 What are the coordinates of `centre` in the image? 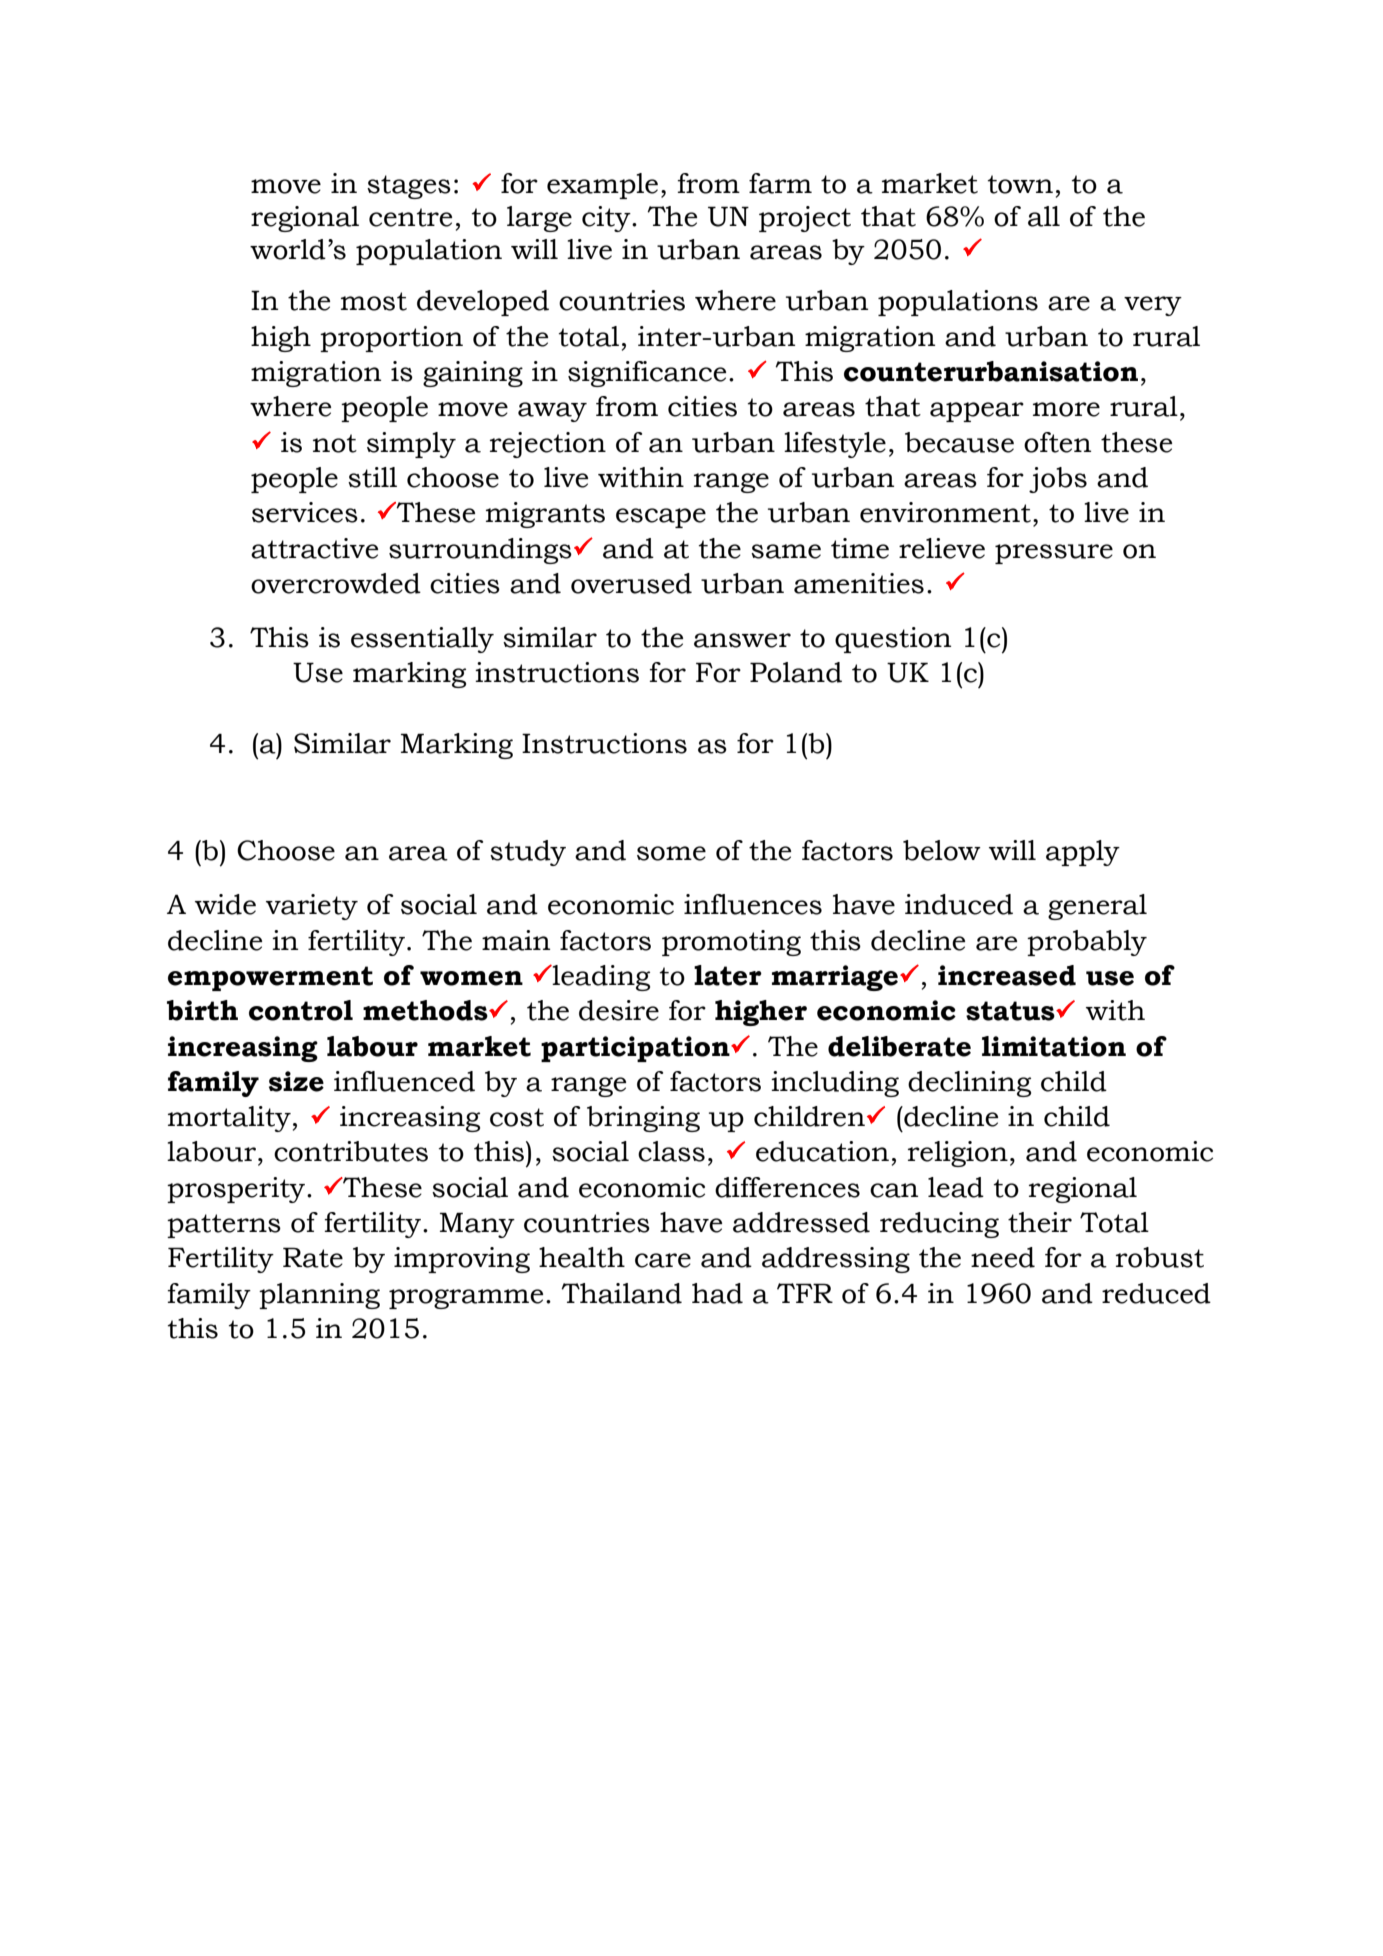 It's located at (410, 217).
